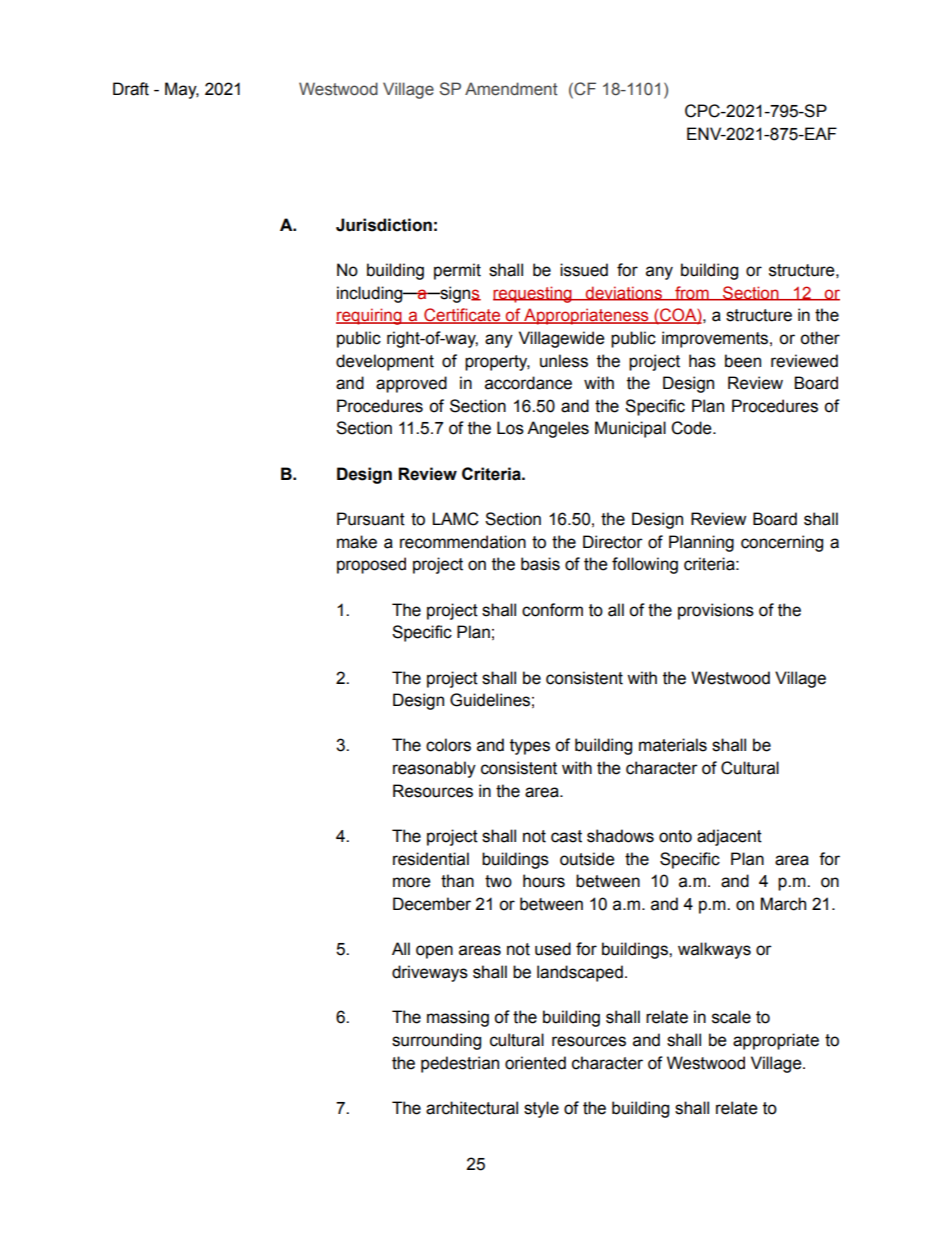 This page has height=1233, width=952. What do you see at coordinates (731, 1017) in the page?
I see `scale` at bounding box center [731, 1017].
